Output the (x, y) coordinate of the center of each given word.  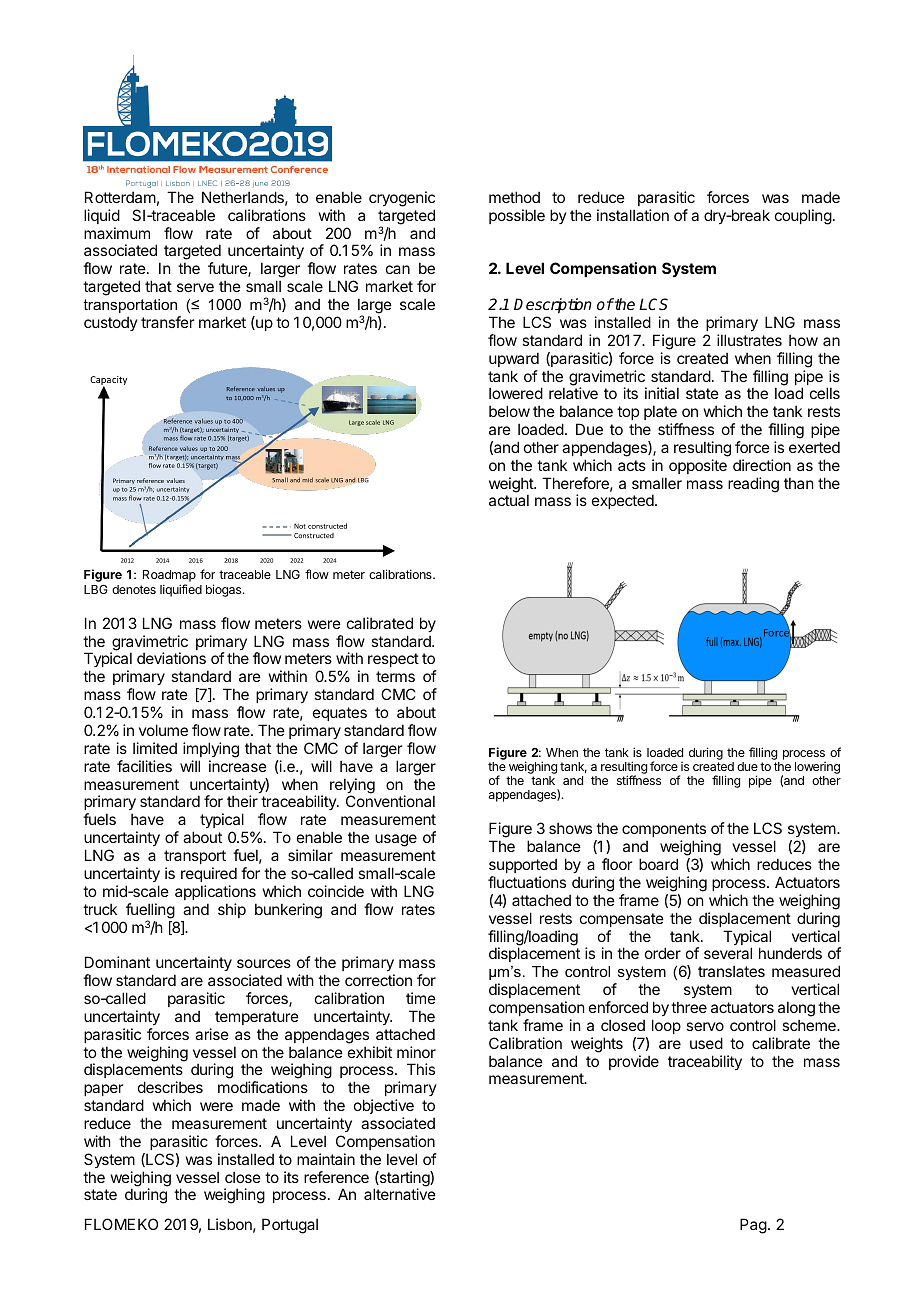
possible (517, 216)
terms (395, 676)
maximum (117, 233)
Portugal (290, 1226)
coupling (803, 217)
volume (163, 730)
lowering (817, 769)
